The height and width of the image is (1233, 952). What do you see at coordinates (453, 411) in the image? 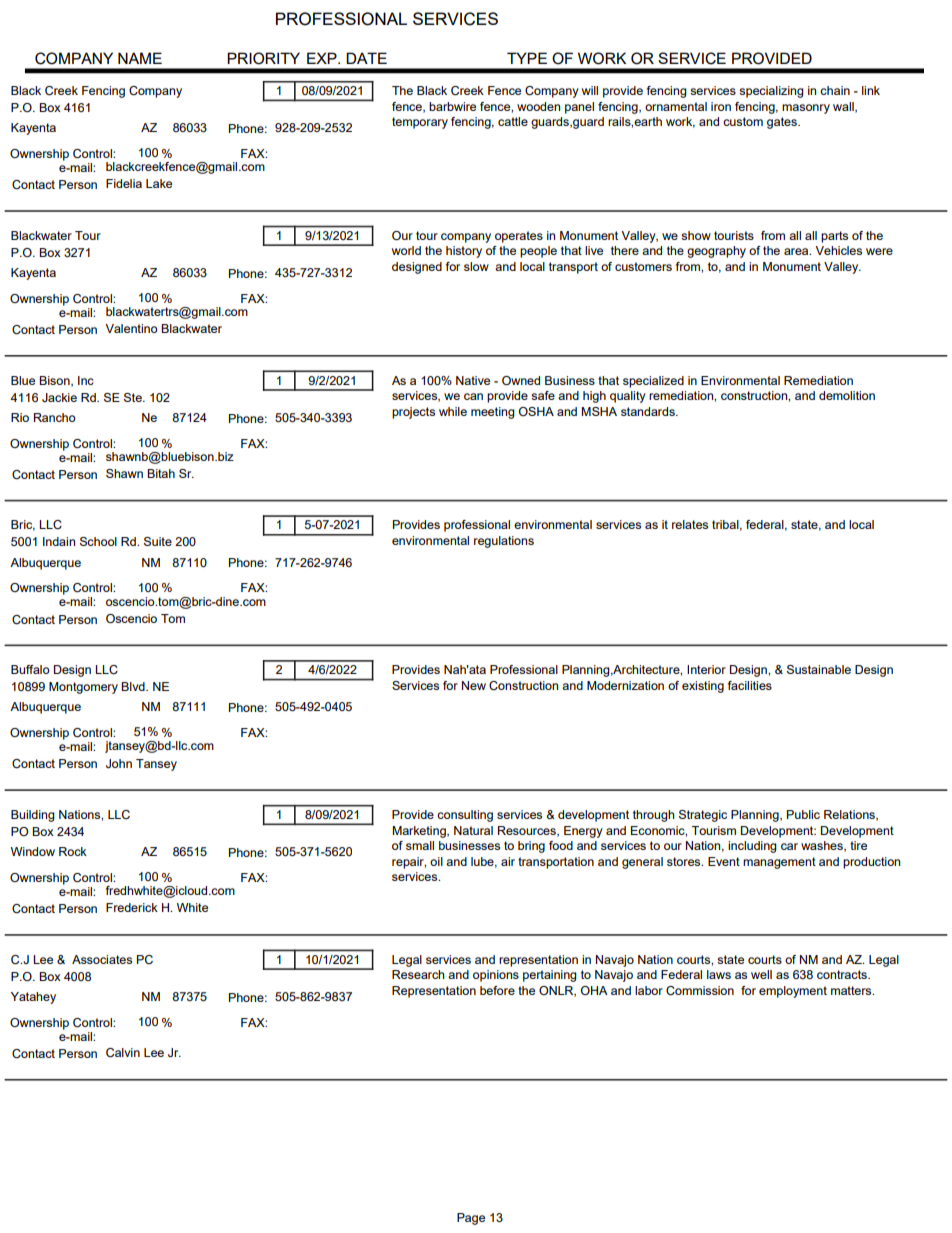
I see `while` at bounding box center [453, 411].
